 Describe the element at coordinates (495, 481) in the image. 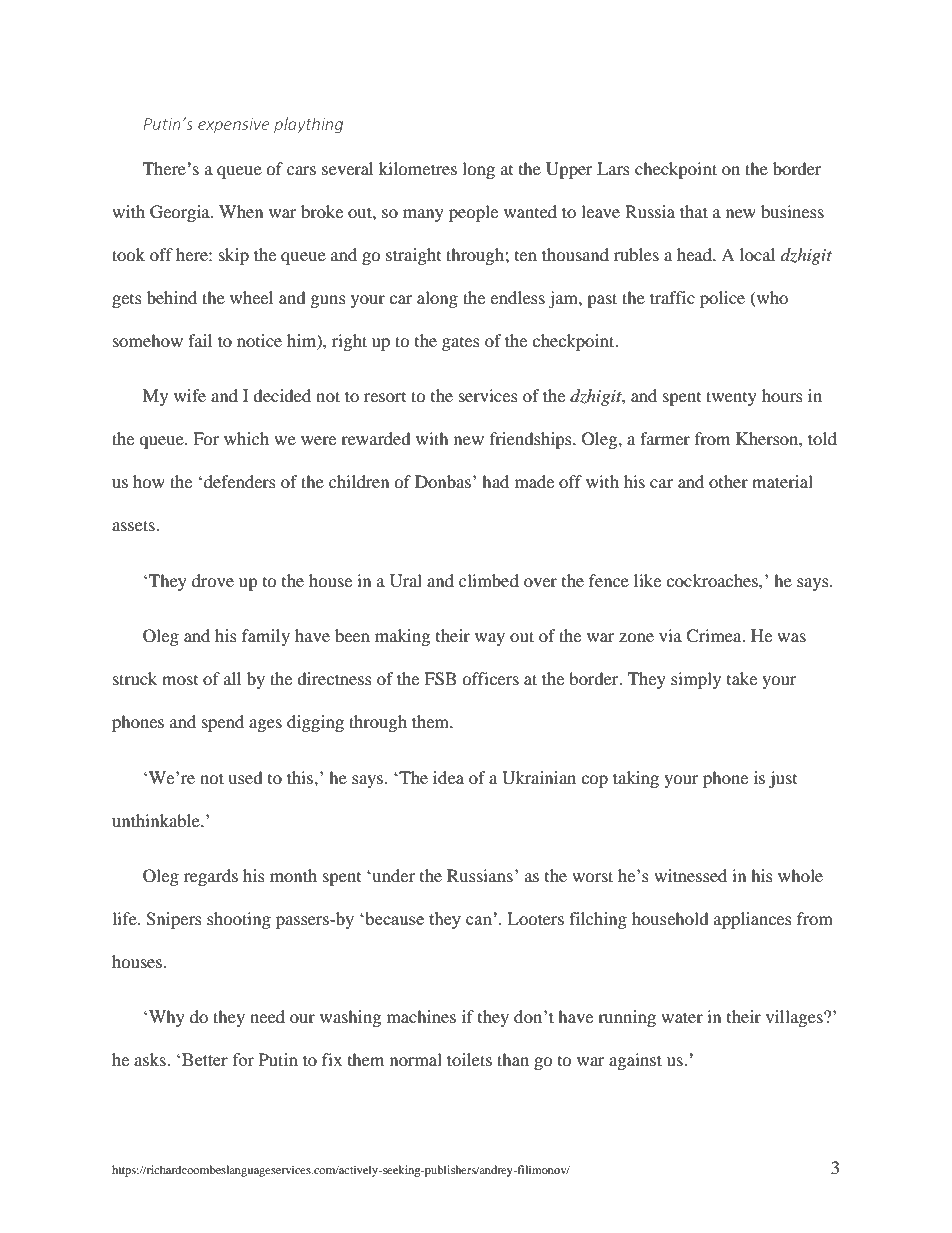

I see `had` at that location.
